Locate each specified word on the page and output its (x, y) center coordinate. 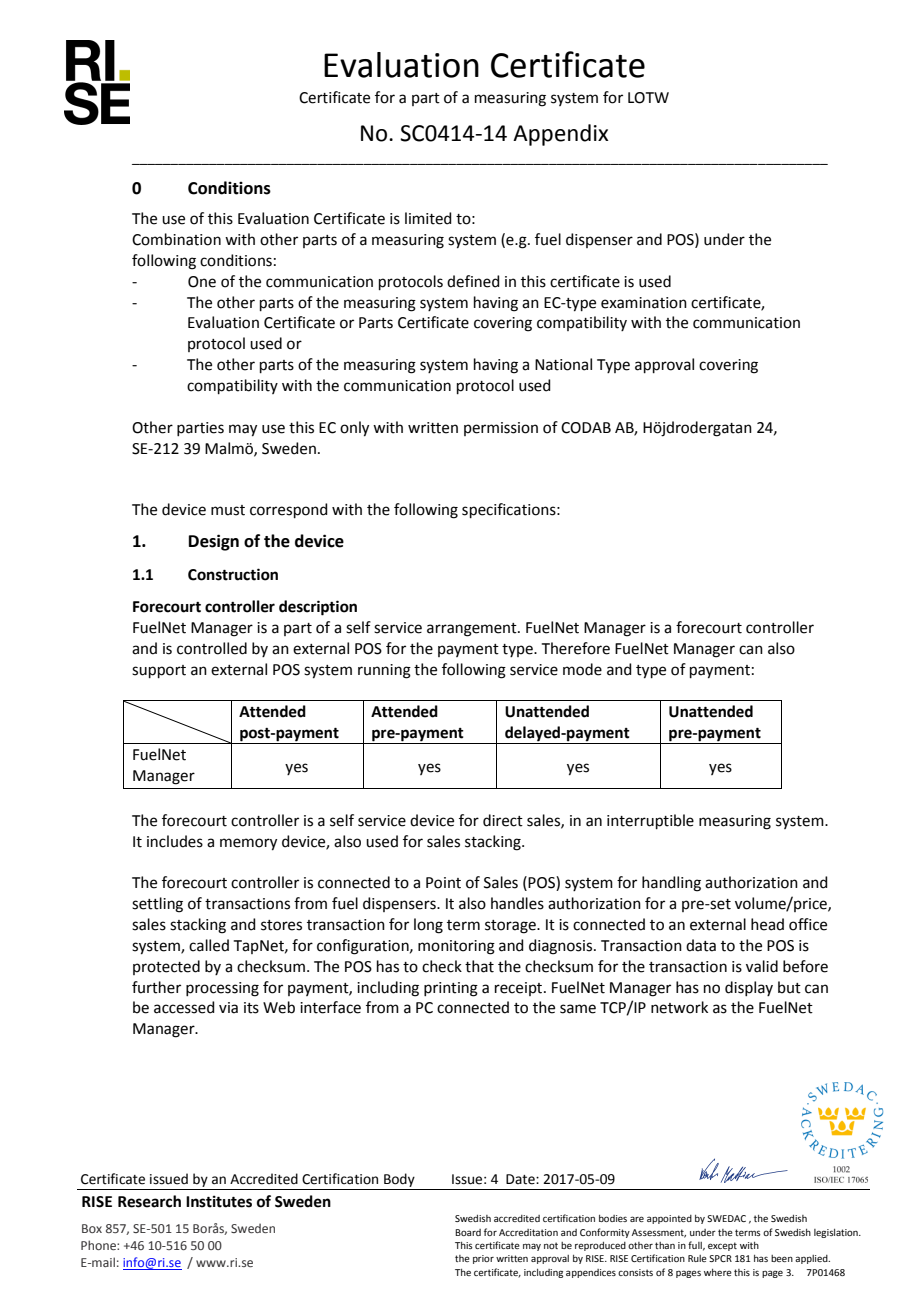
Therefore (576, 648)
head (767, 924)
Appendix (561, 135)
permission (501, 429)
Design (214, 542)
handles (517, 903)
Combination (176, 239)
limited (428, 218)
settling (157, 905)
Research (149, 1201)
